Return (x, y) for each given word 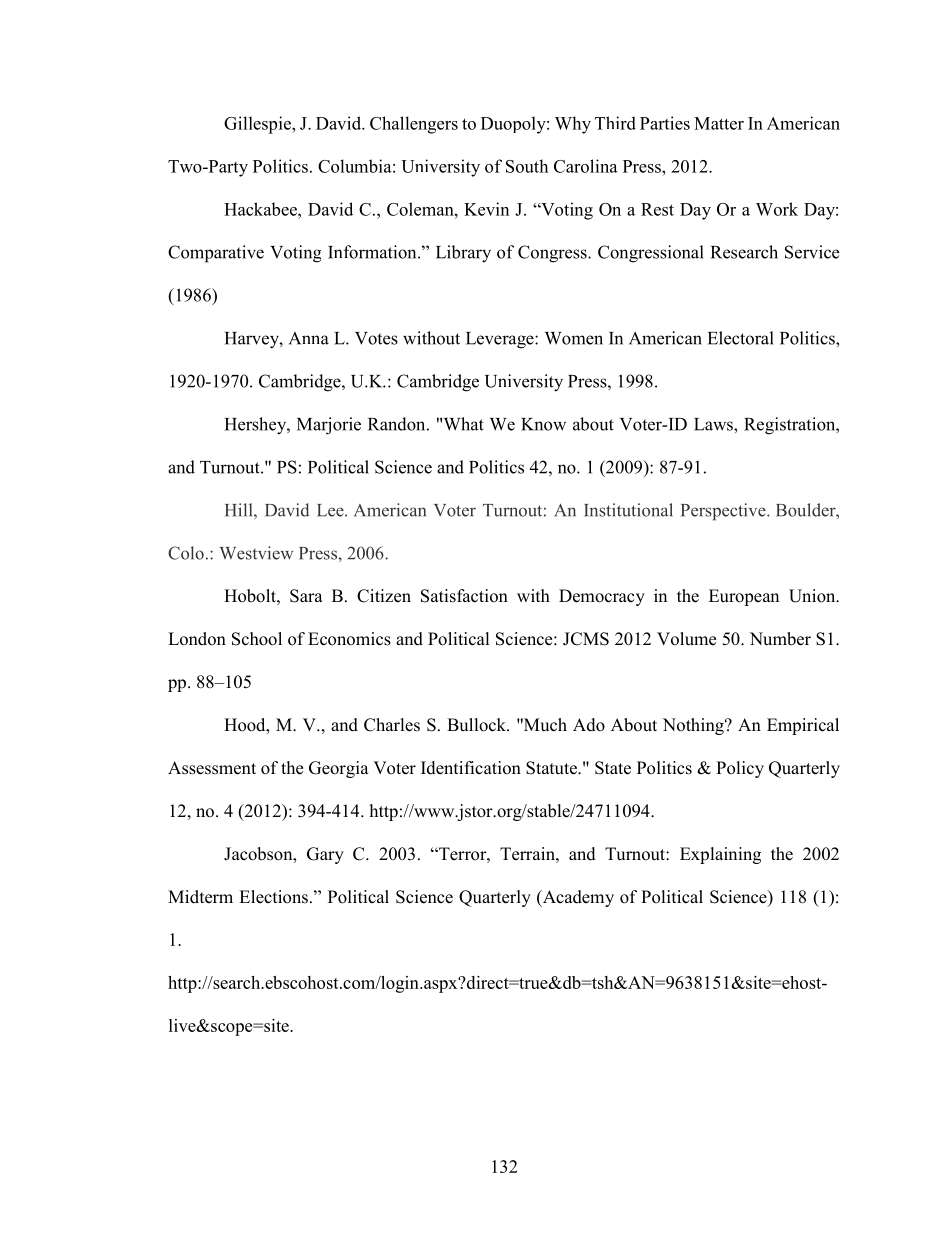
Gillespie (258, 125)
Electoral (741, 338)
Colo (186, 553)
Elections (273, 897)
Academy (577, 898)
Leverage (501, 340)
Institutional (628, 510)
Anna (309, 338)
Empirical (803, 726)
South (527, 166)
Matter (719, 123)
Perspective (724, 512)
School (257, 639)
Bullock (477, 725)
